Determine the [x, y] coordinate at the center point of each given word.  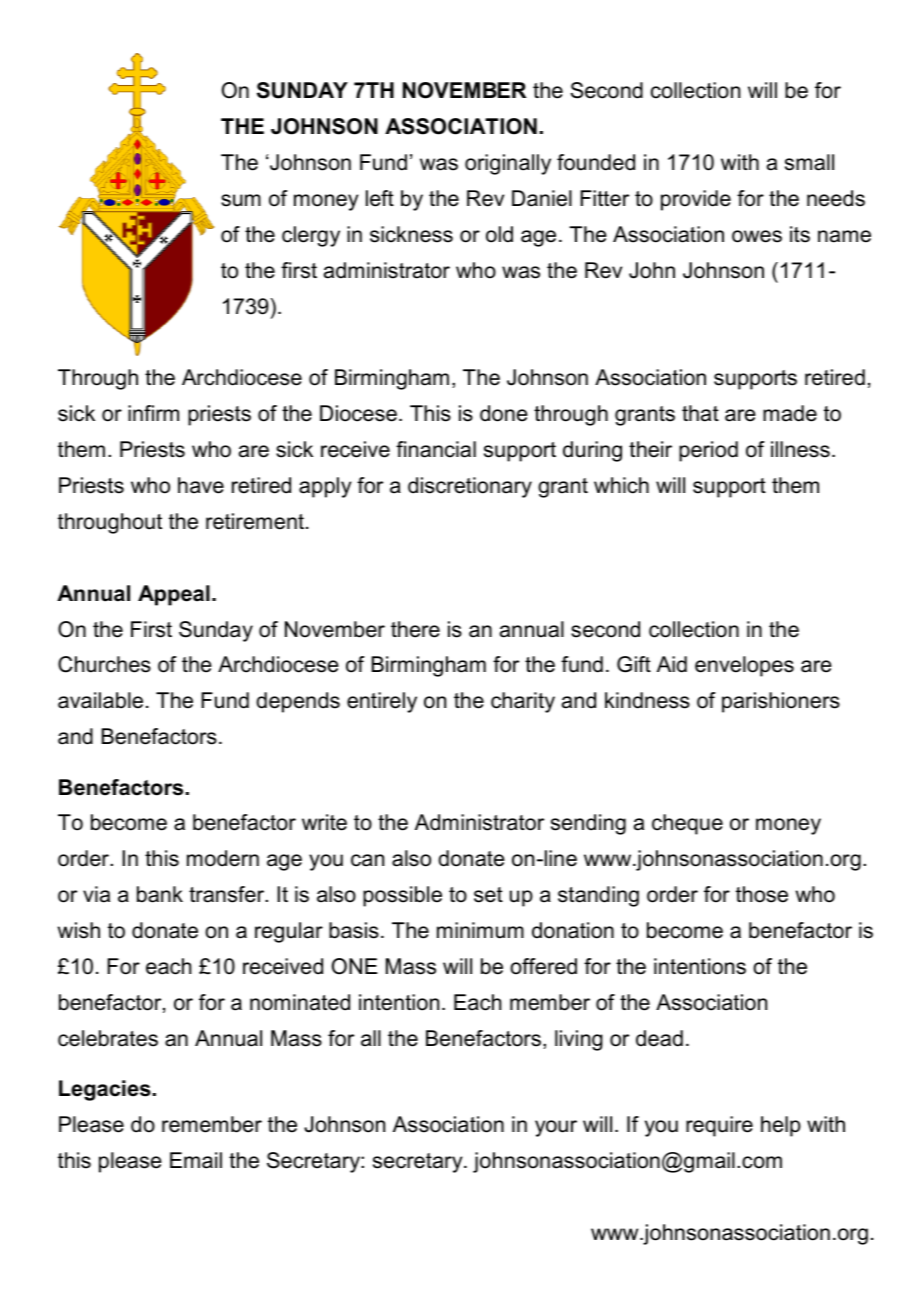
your [556, 1128]
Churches [104, 664]
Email [196, 1160]
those [762, 894]
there [415, 629]
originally [508, 164]
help [781, 1126]
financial [436, 449]
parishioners [781, 702]
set [488, 895]
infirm [153, 413]
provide [696, 200]
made [790, 413]
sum [241, 200]
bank [160, 894]
